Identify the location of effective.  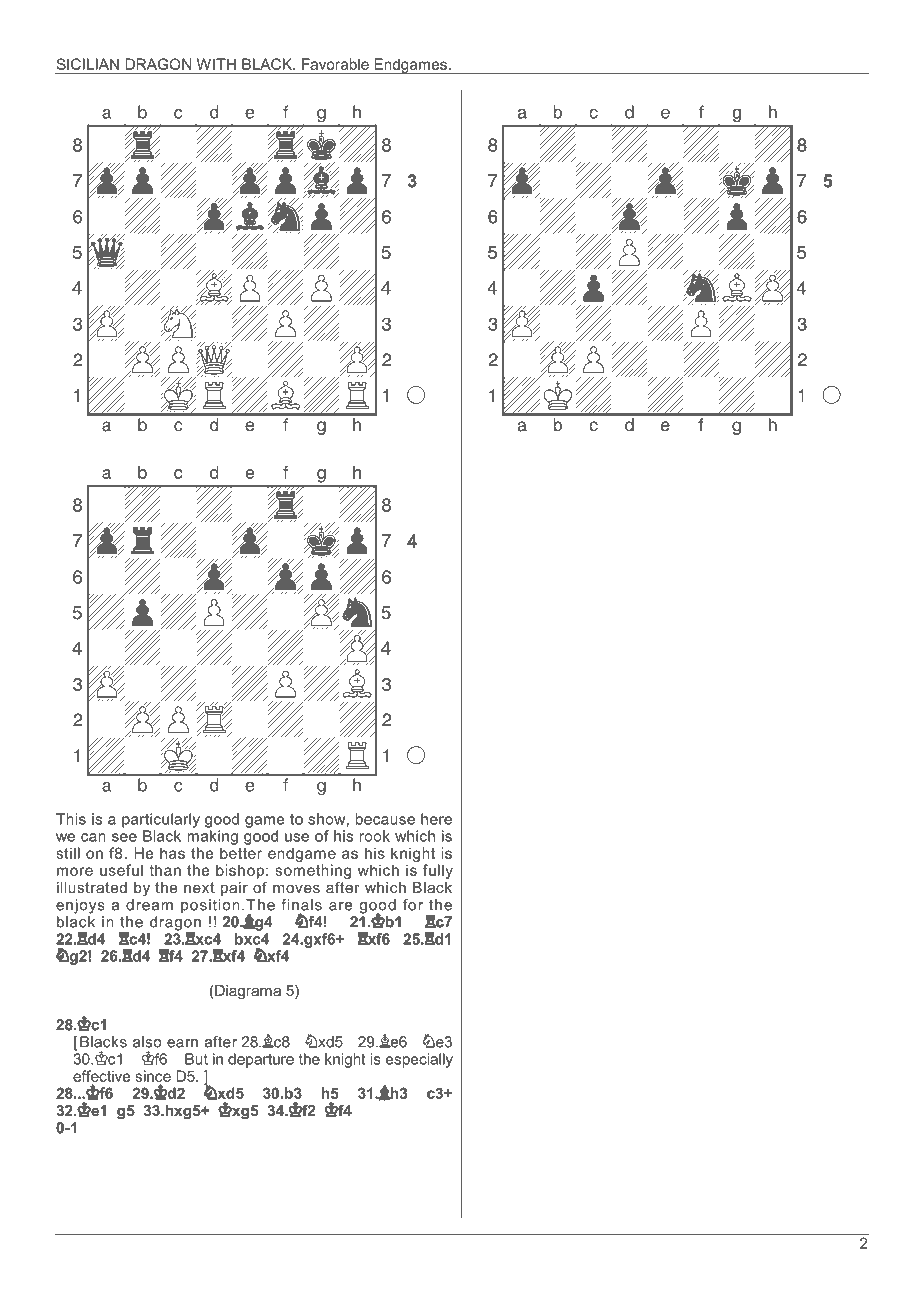
(101, 1076).
